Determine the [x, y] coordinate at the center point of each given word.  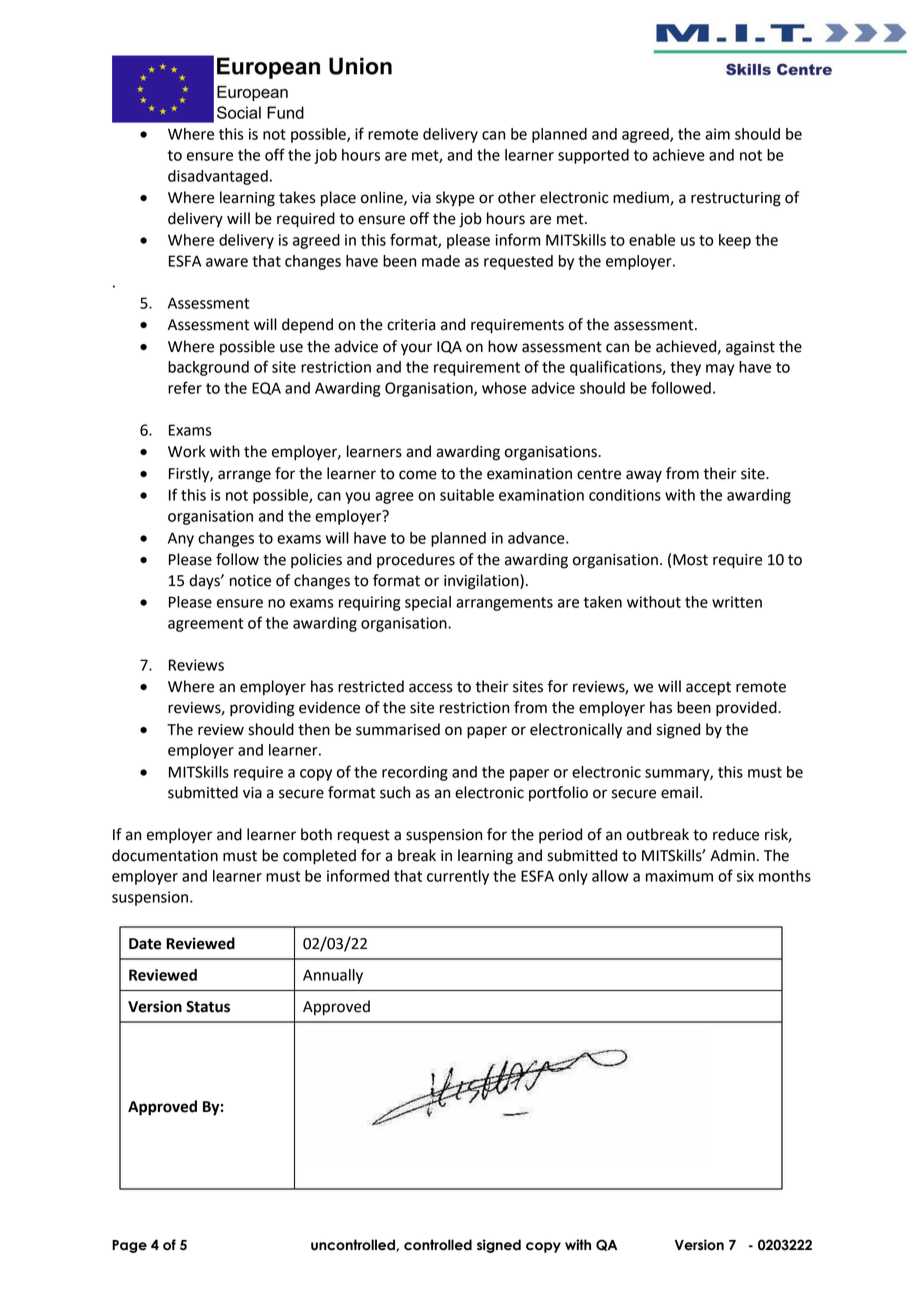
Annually [333, 976]
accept [708, 689]
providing [262, 709]
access [431, 688]
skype [455, 199]
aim [717, 134]
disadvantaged [218, 177]
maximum [679, 876]
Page [129, 1246]
